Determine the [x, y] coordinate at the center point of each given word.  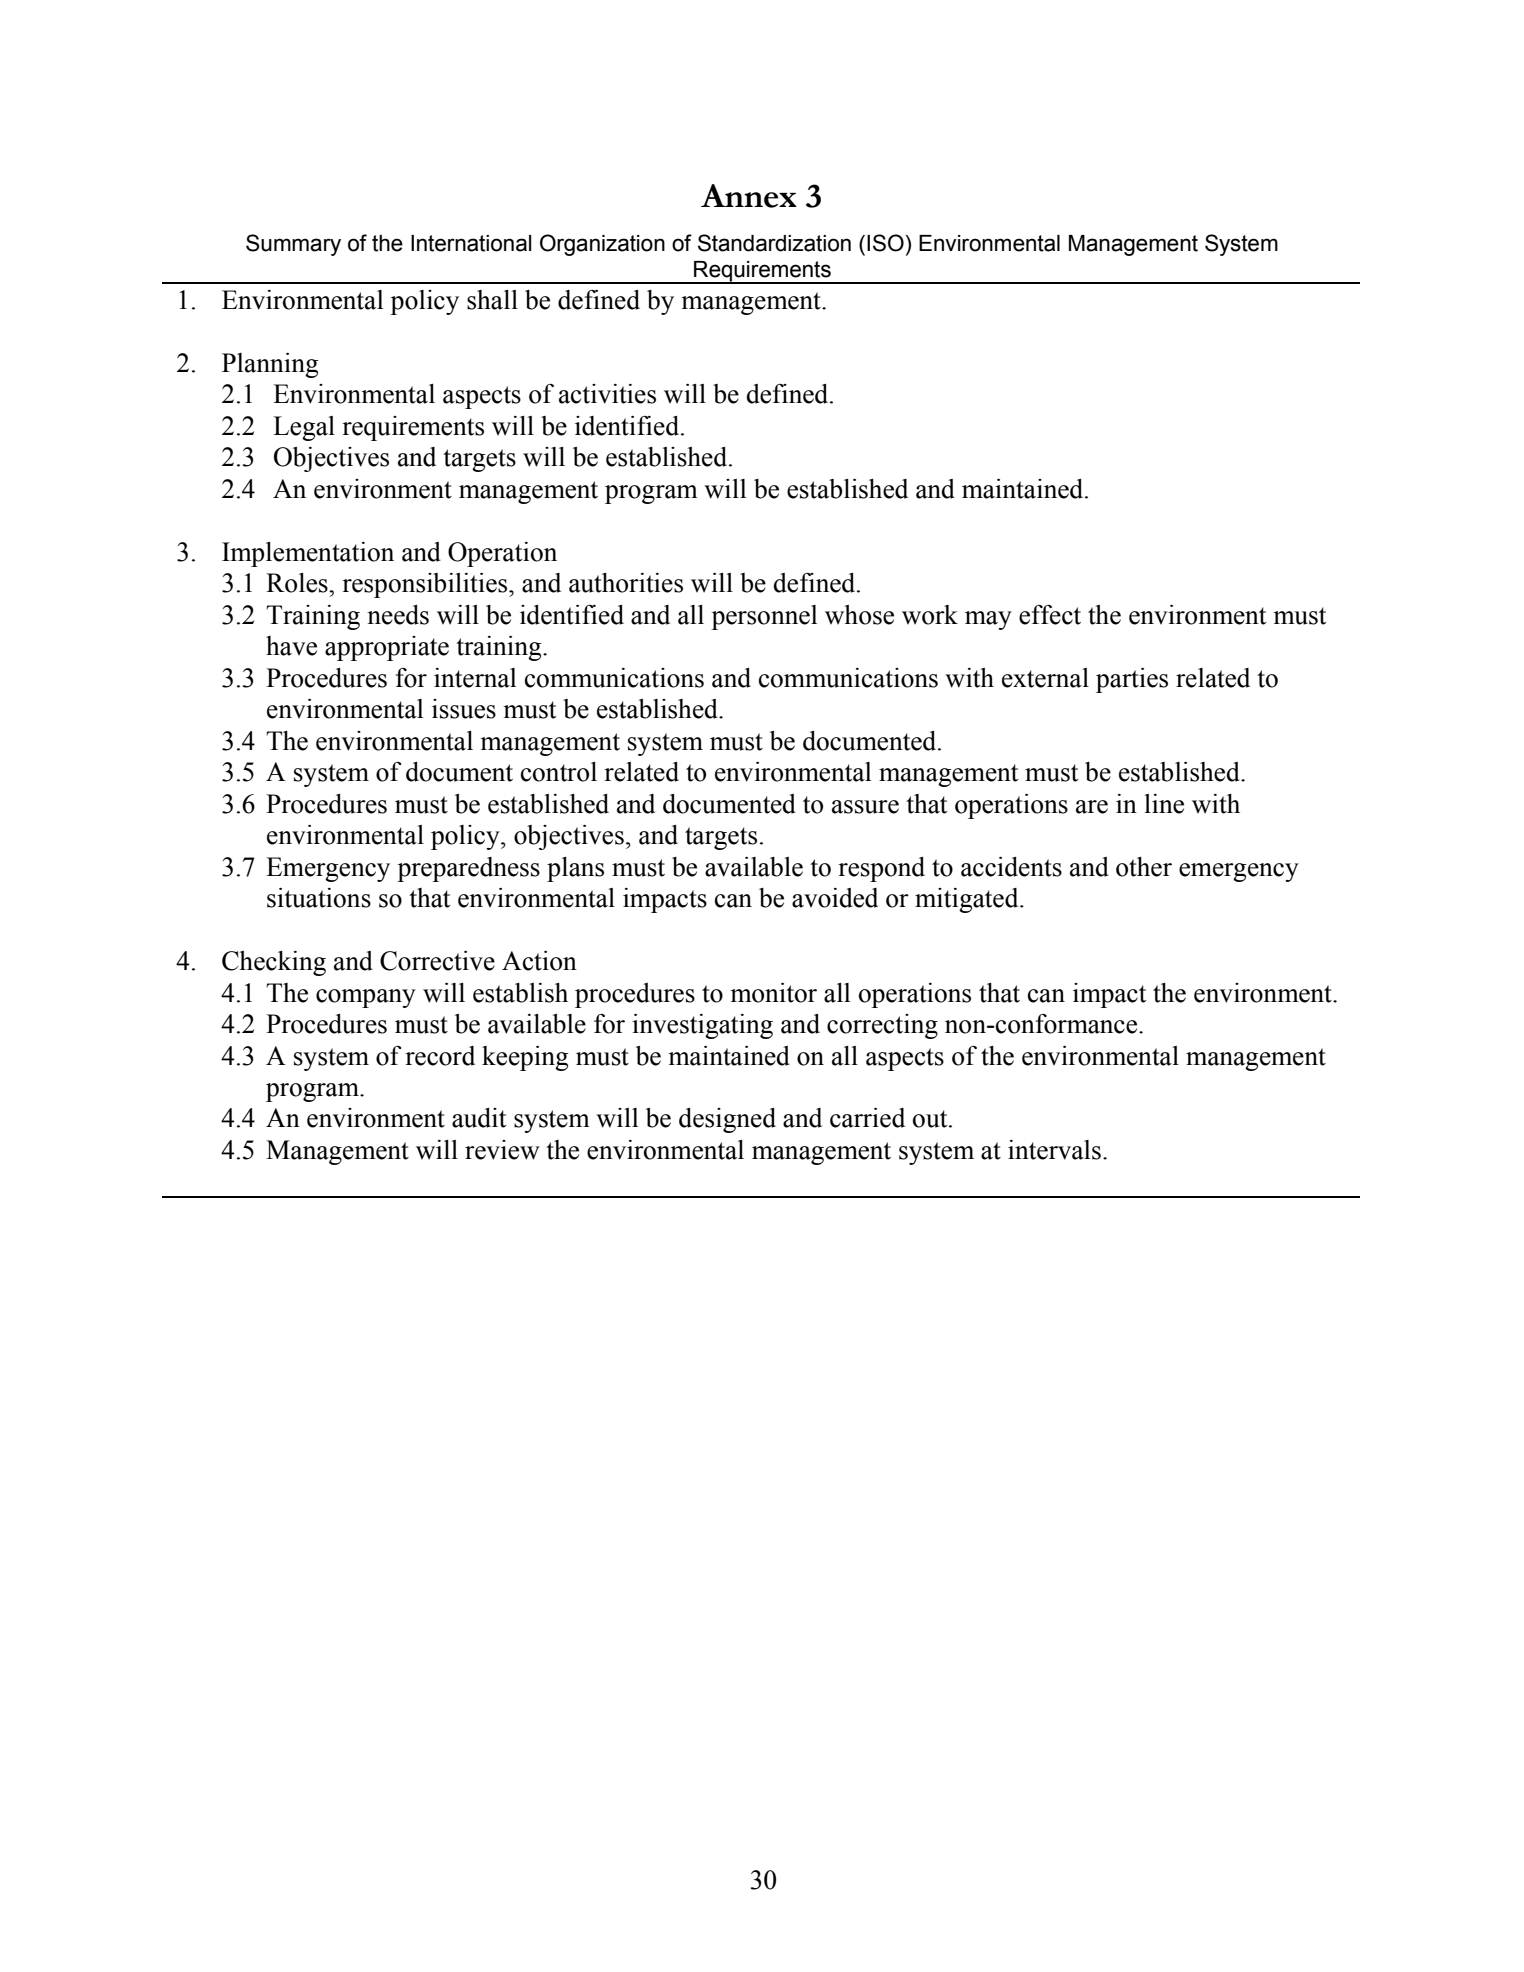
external [1045, 678]
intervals [1054, 1150]
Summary [293, 245]
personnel [764, 617]
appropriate [387, 648]
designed [727, 1120]
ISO [885, 243]
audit [479, 1118]
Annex [749, 196]
